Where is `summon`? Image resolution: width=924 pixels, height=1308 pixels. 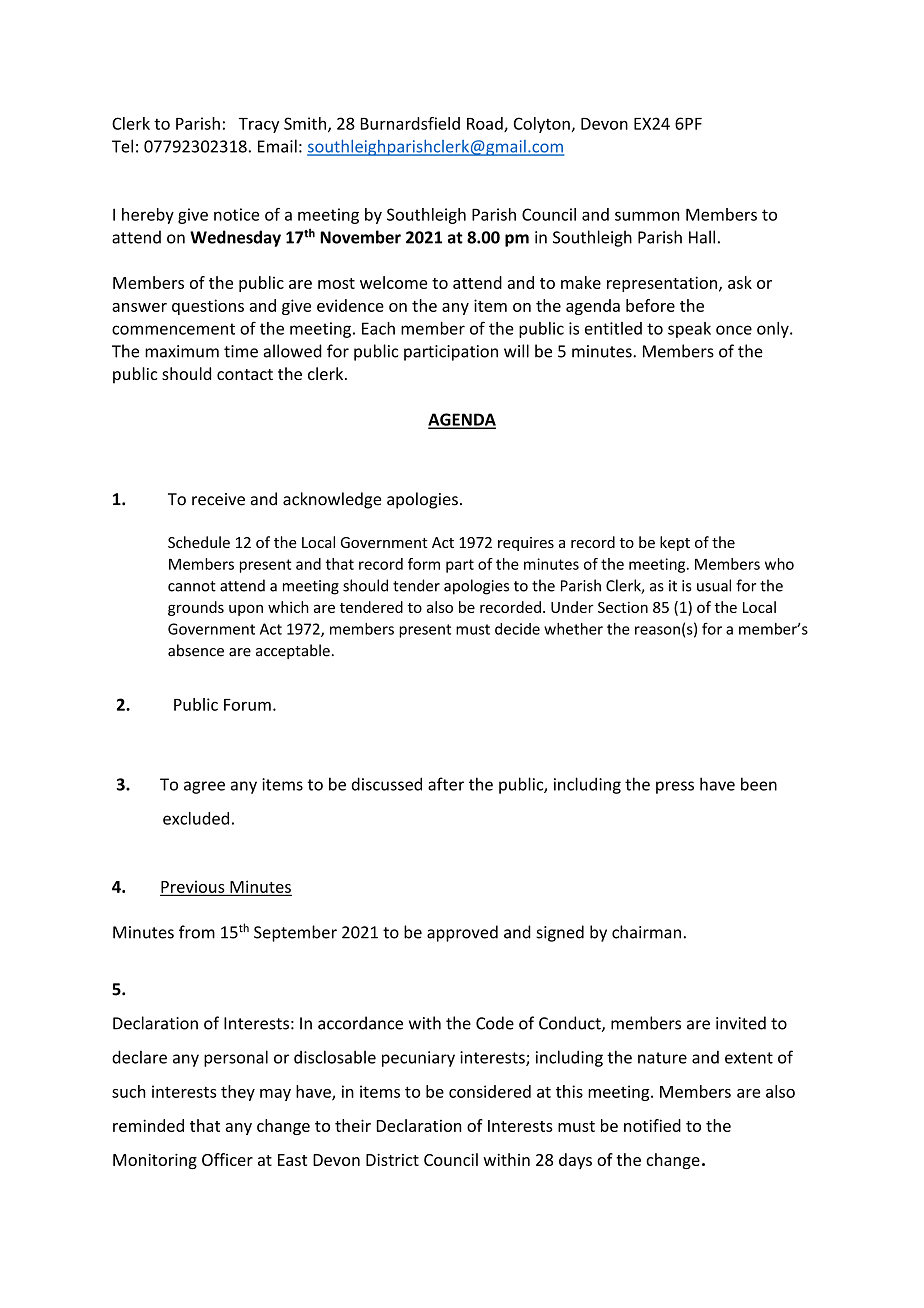 summon is located at coordinates (647, 216).
